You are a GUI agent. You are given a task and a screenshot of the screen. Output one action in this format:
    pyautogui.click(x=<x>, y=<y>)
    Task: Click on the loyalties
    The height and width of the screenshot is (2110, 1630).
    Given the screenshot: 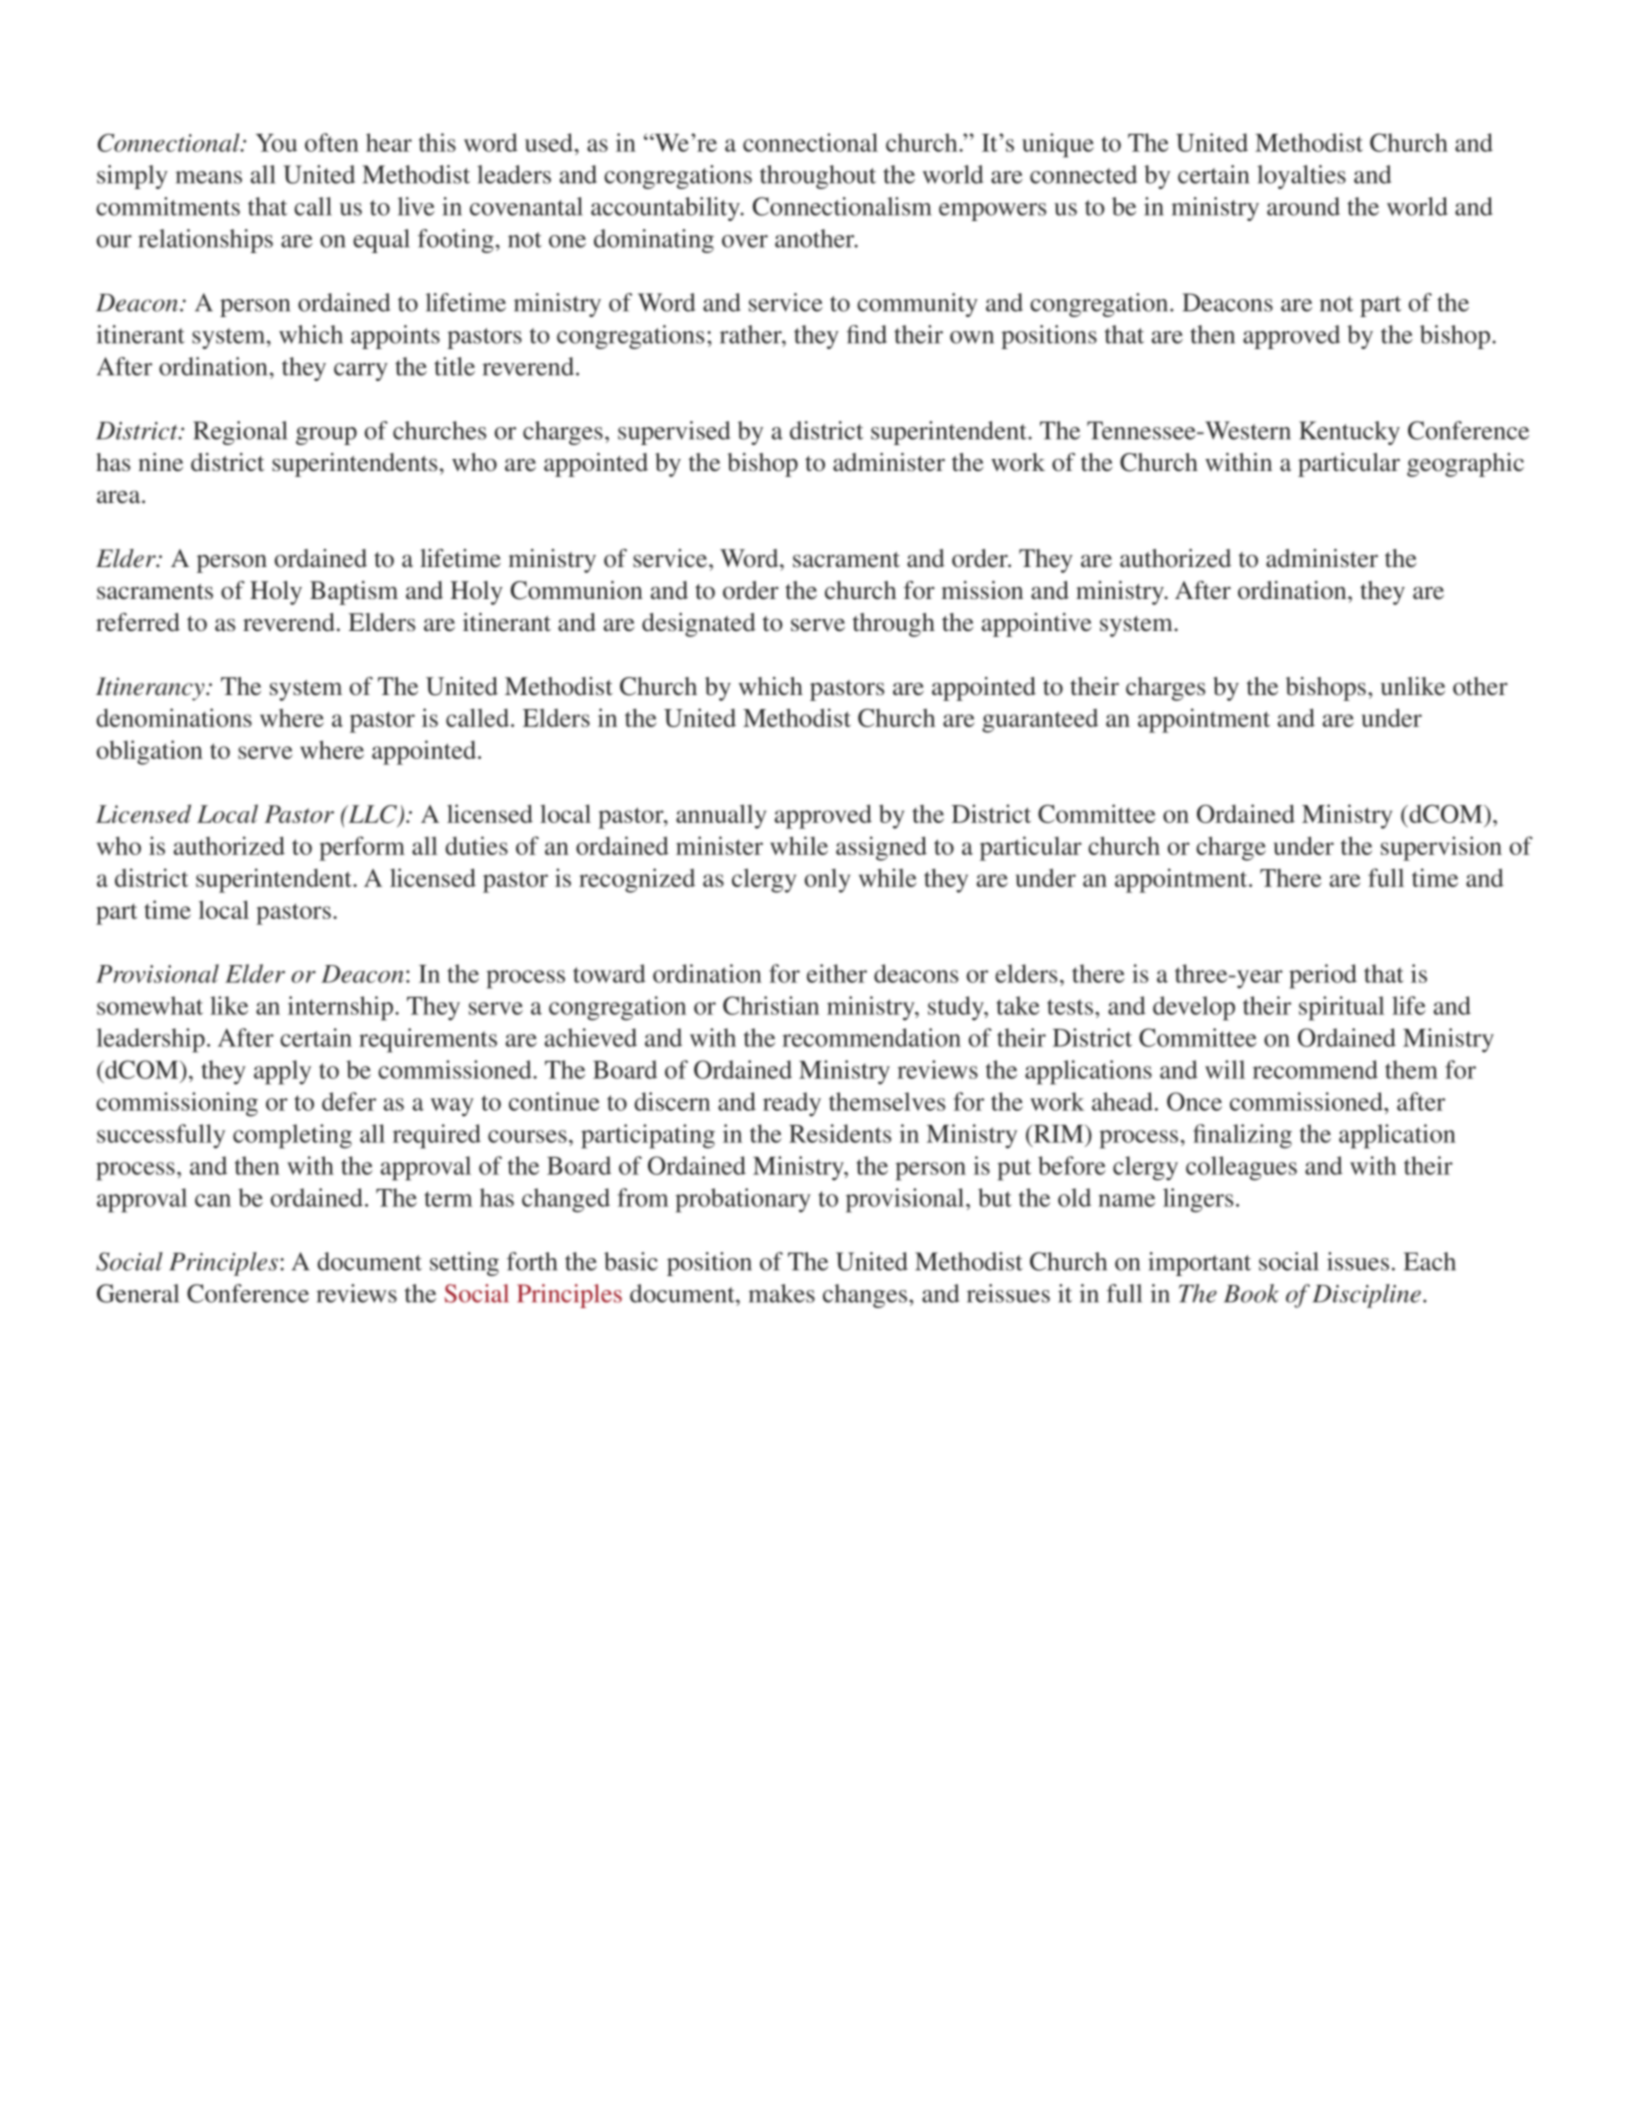 What is the action you would take?
    pyautogui.click(x=1301, y=177)
